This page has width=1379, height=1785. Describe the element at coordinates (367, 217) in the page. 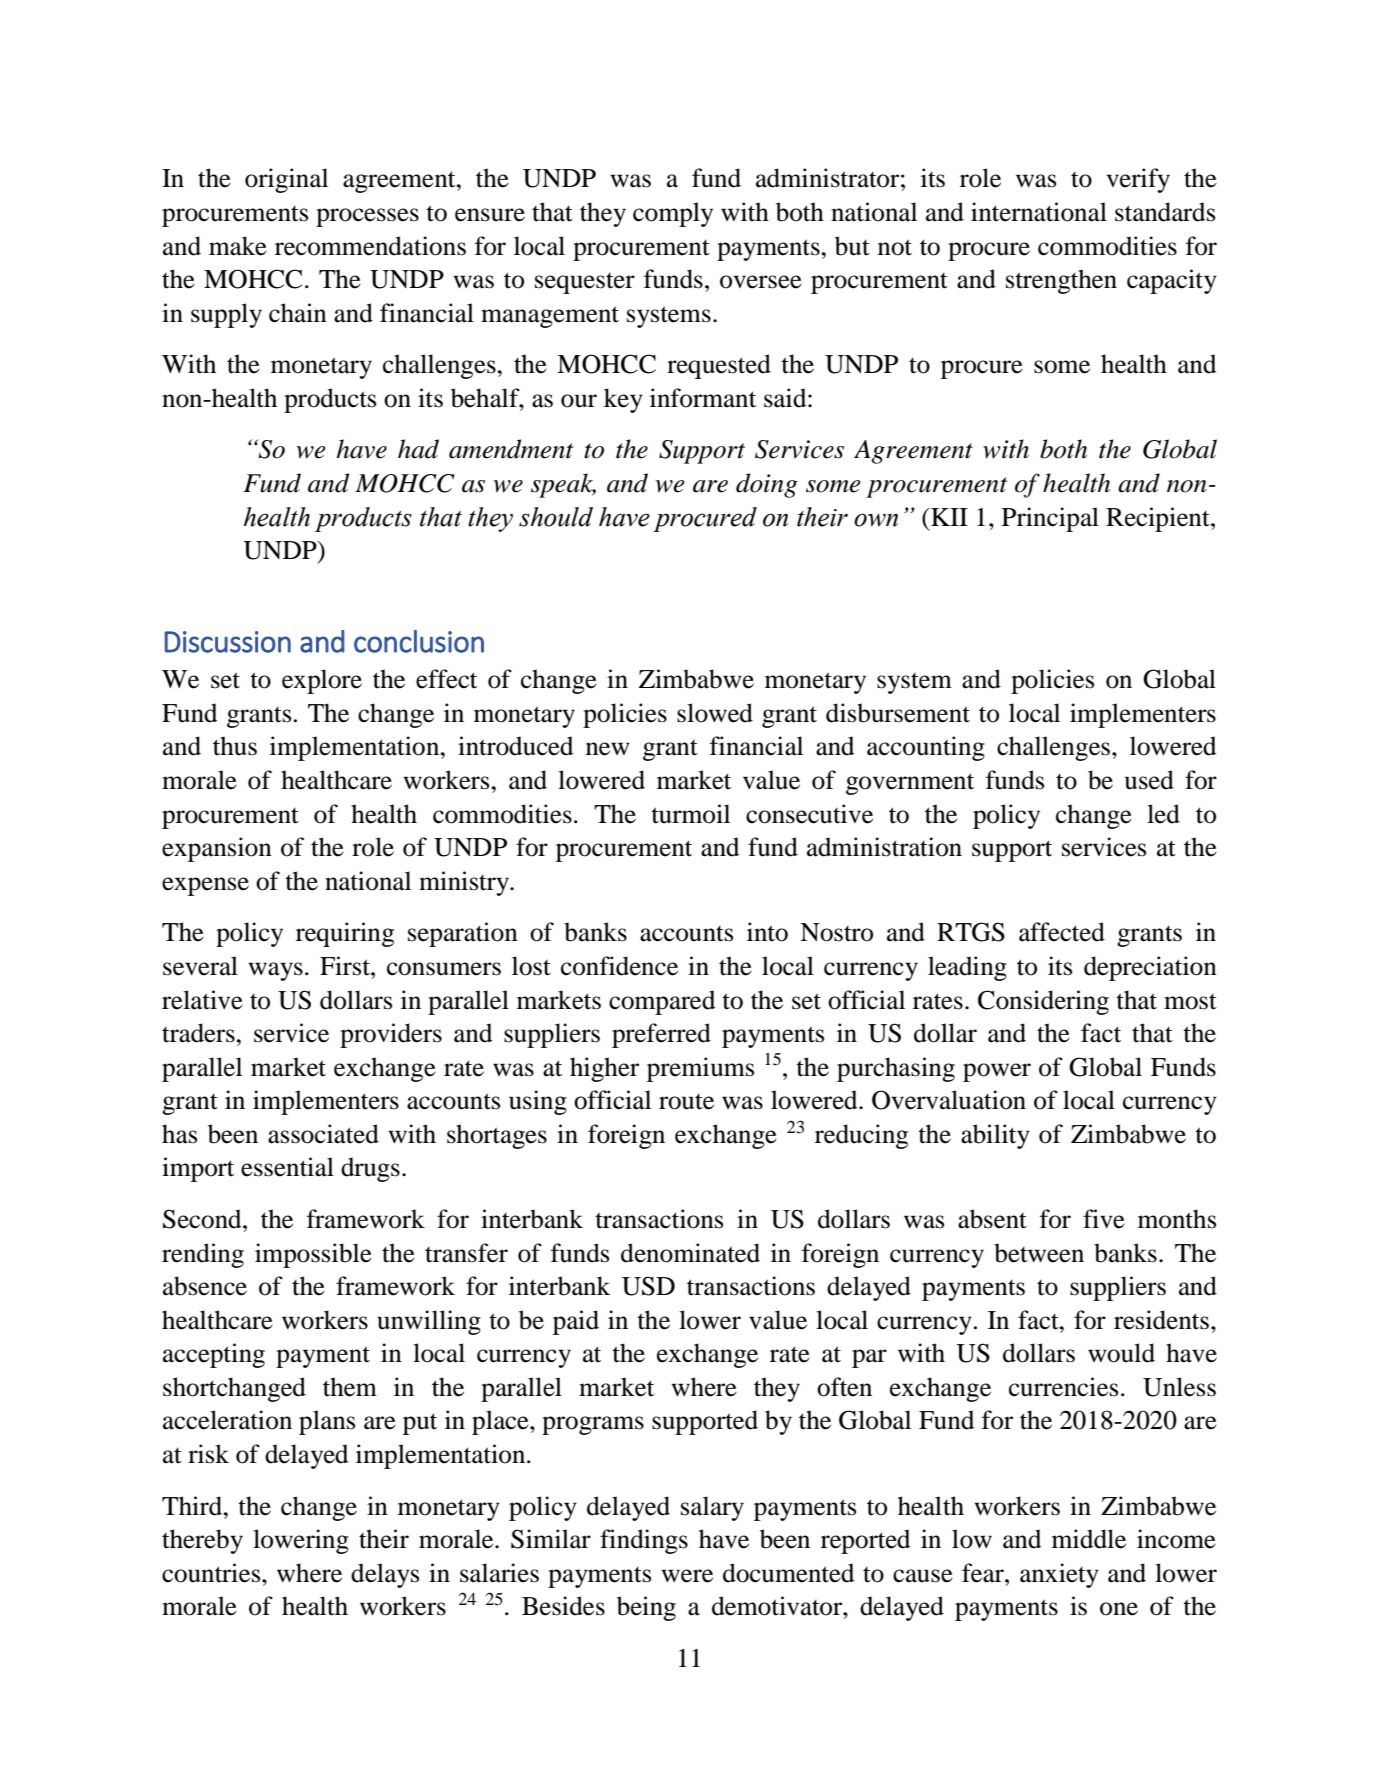

I see `processes` at that location.
